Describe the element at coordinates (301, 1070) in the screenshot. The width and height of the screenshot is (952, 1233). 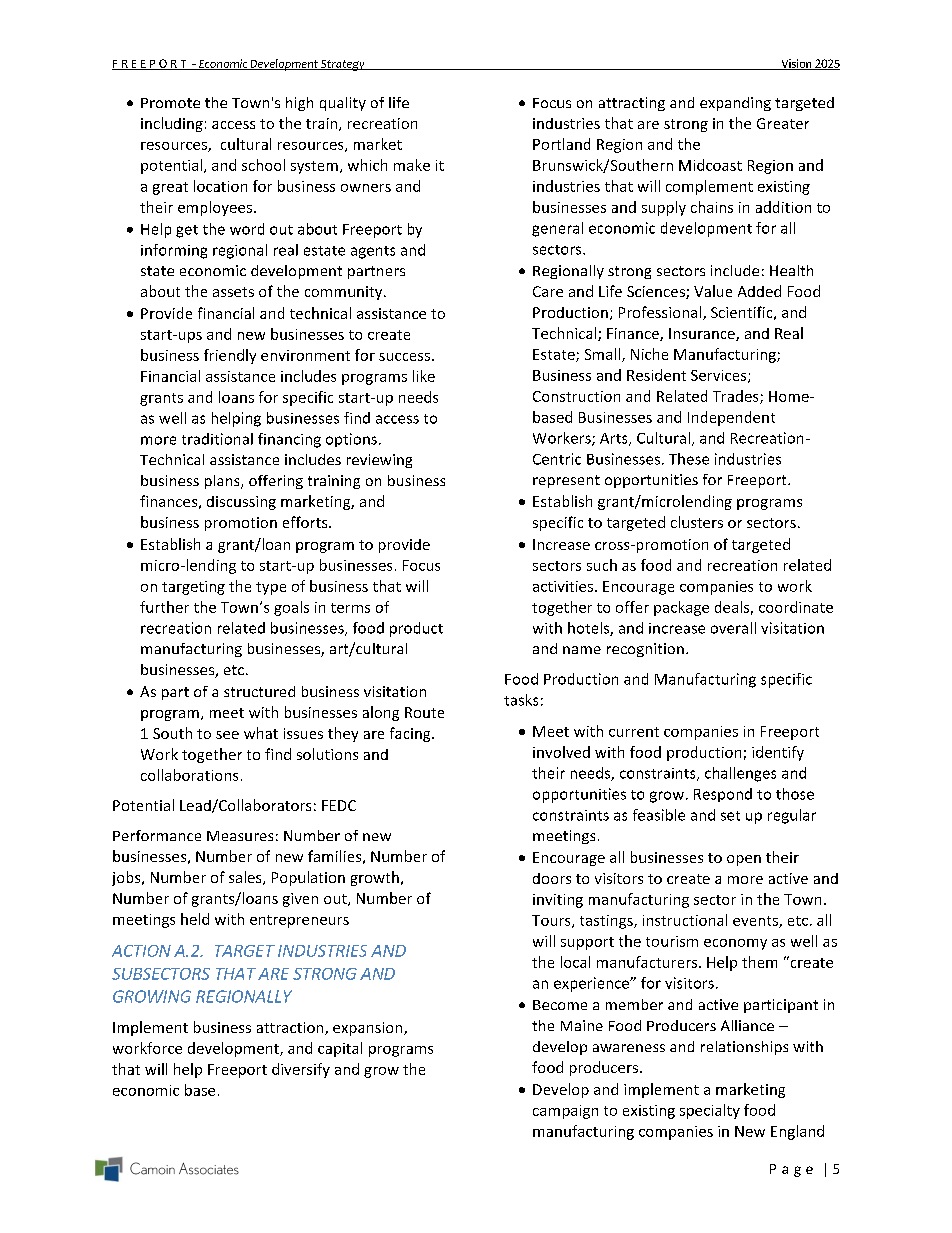
I see `diversify` at that location.
